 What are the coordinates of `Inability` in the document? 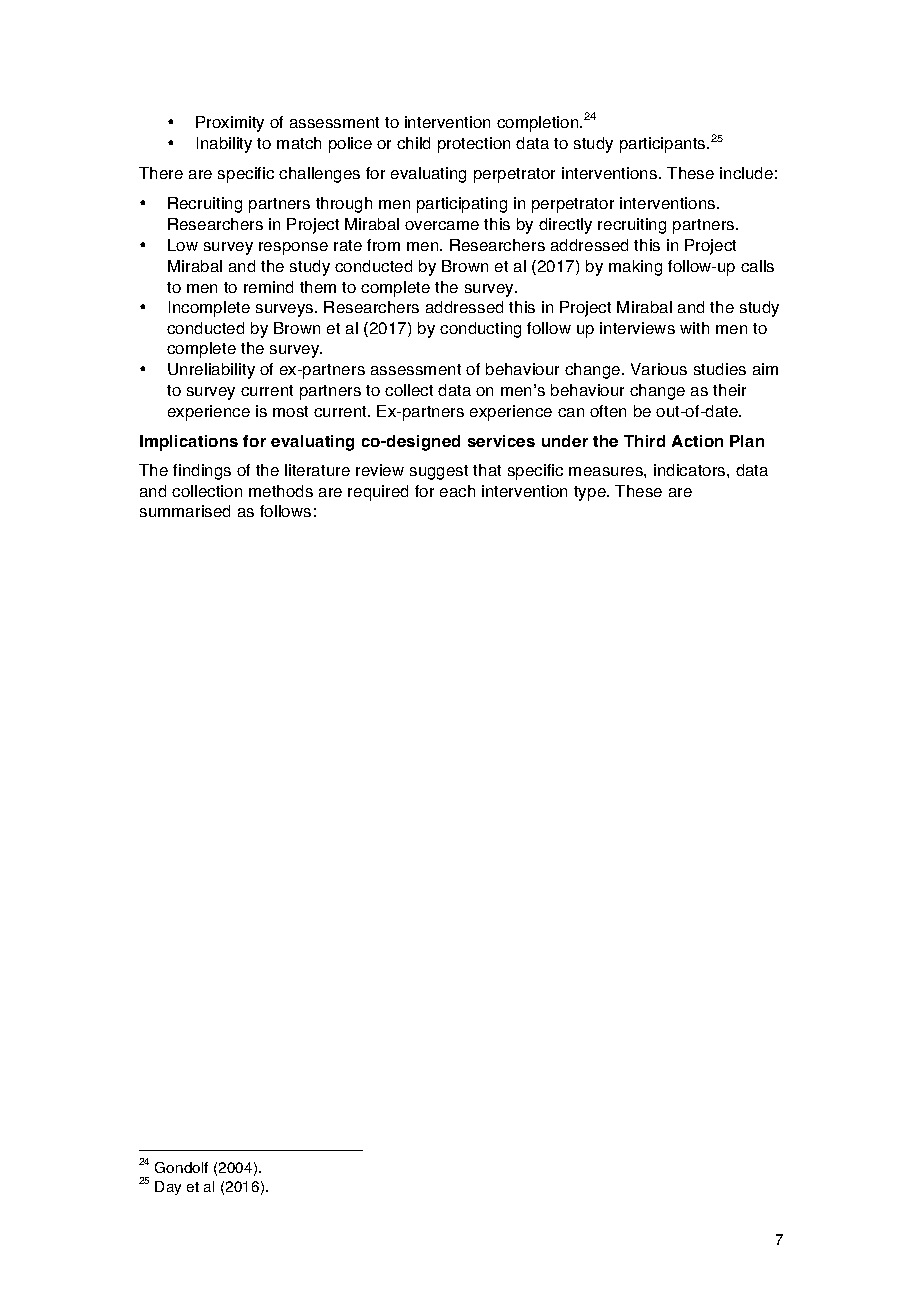 It's located at (224, 145).
